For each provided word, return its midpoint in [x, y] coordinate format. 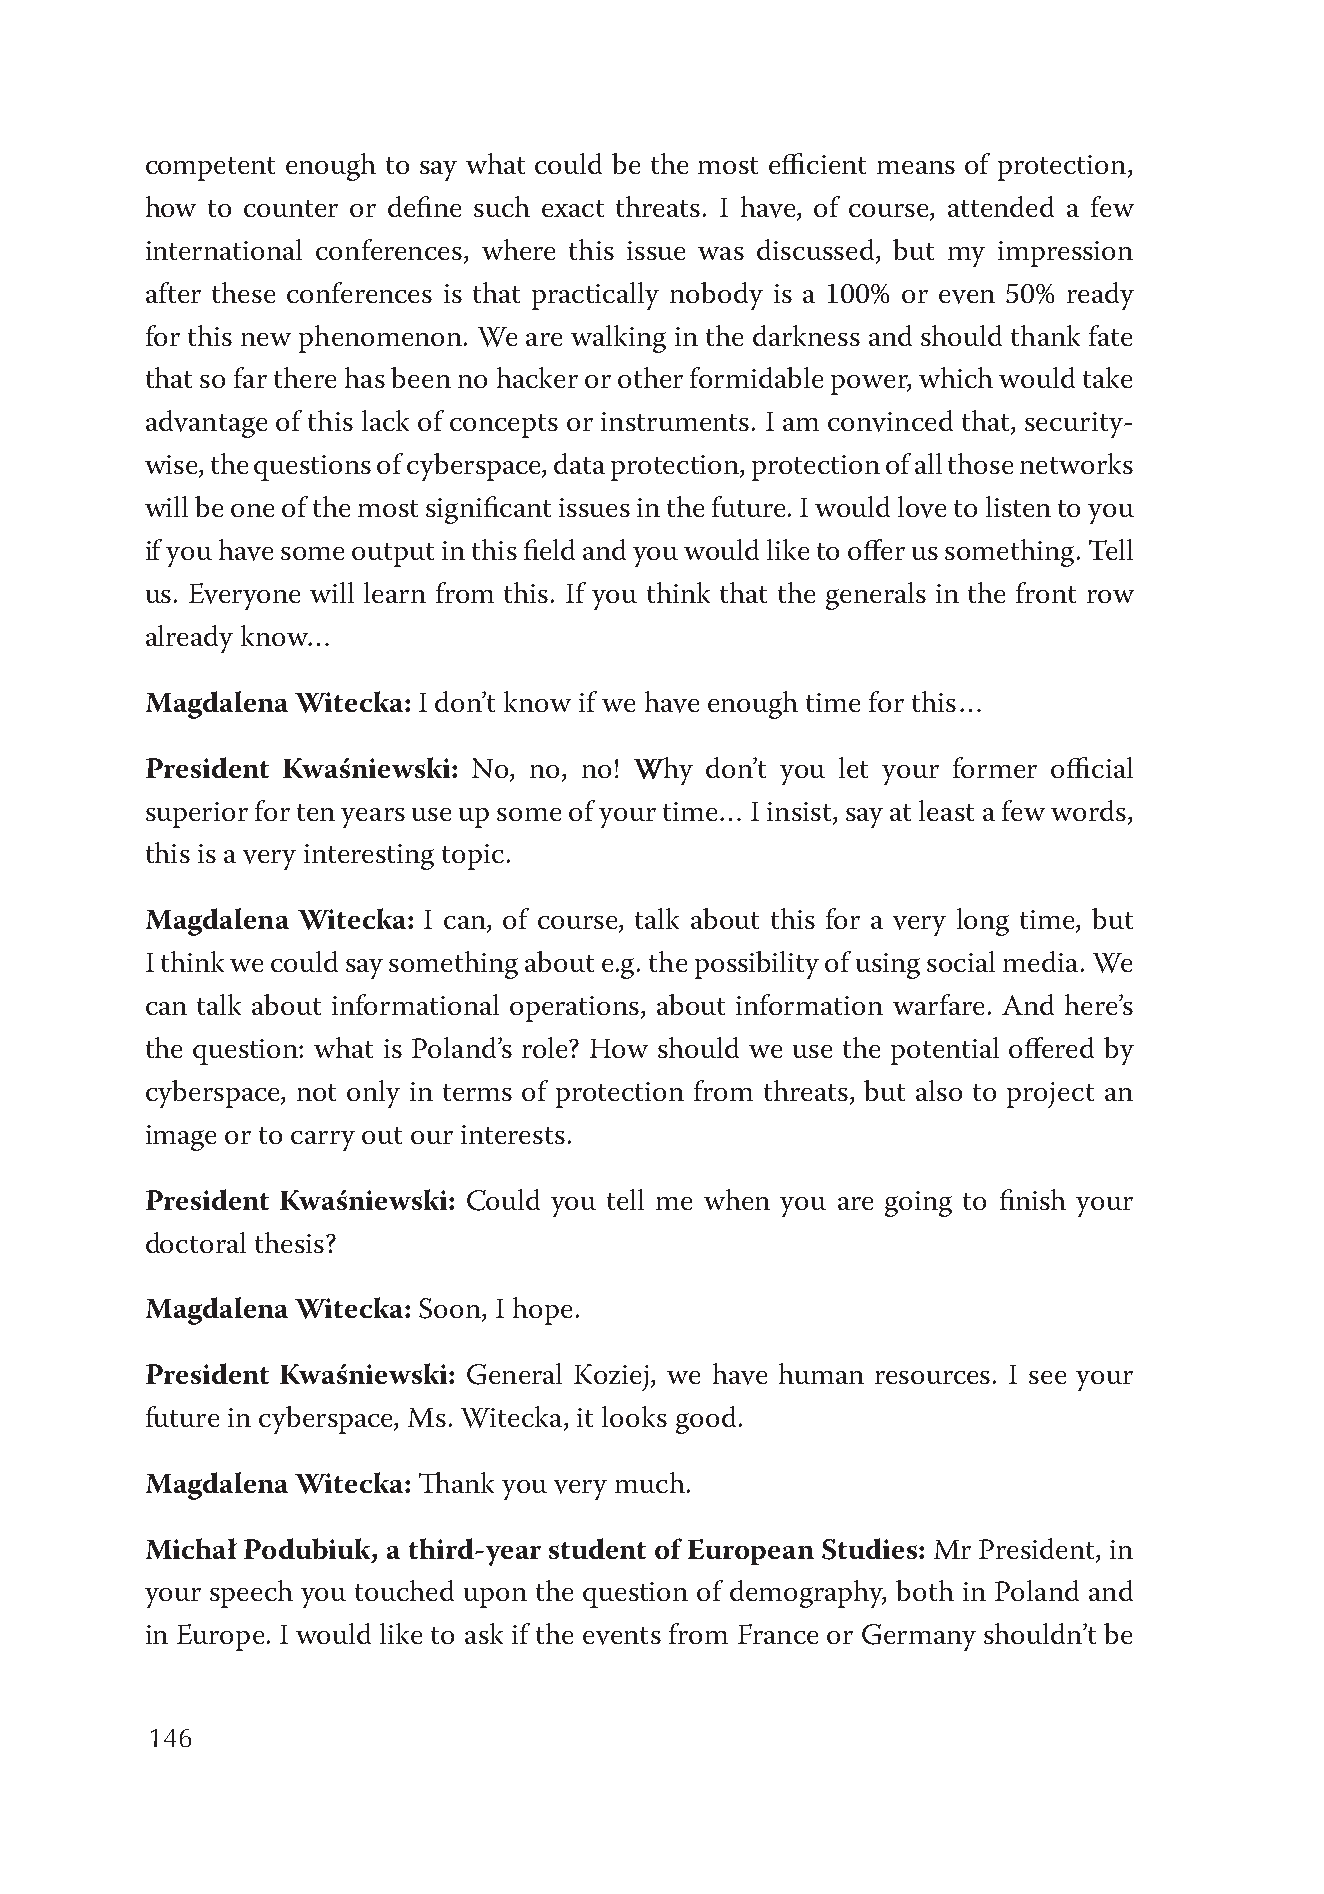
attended [1001, 206]
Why [663, 771]
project [1050, 1095]
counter [291, 208]
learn [395, 592]
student [597, 1548]
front [1046, 592]
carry [323, 1141]
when [737, 1199]
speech [251, 1594]
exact [573, 208]
